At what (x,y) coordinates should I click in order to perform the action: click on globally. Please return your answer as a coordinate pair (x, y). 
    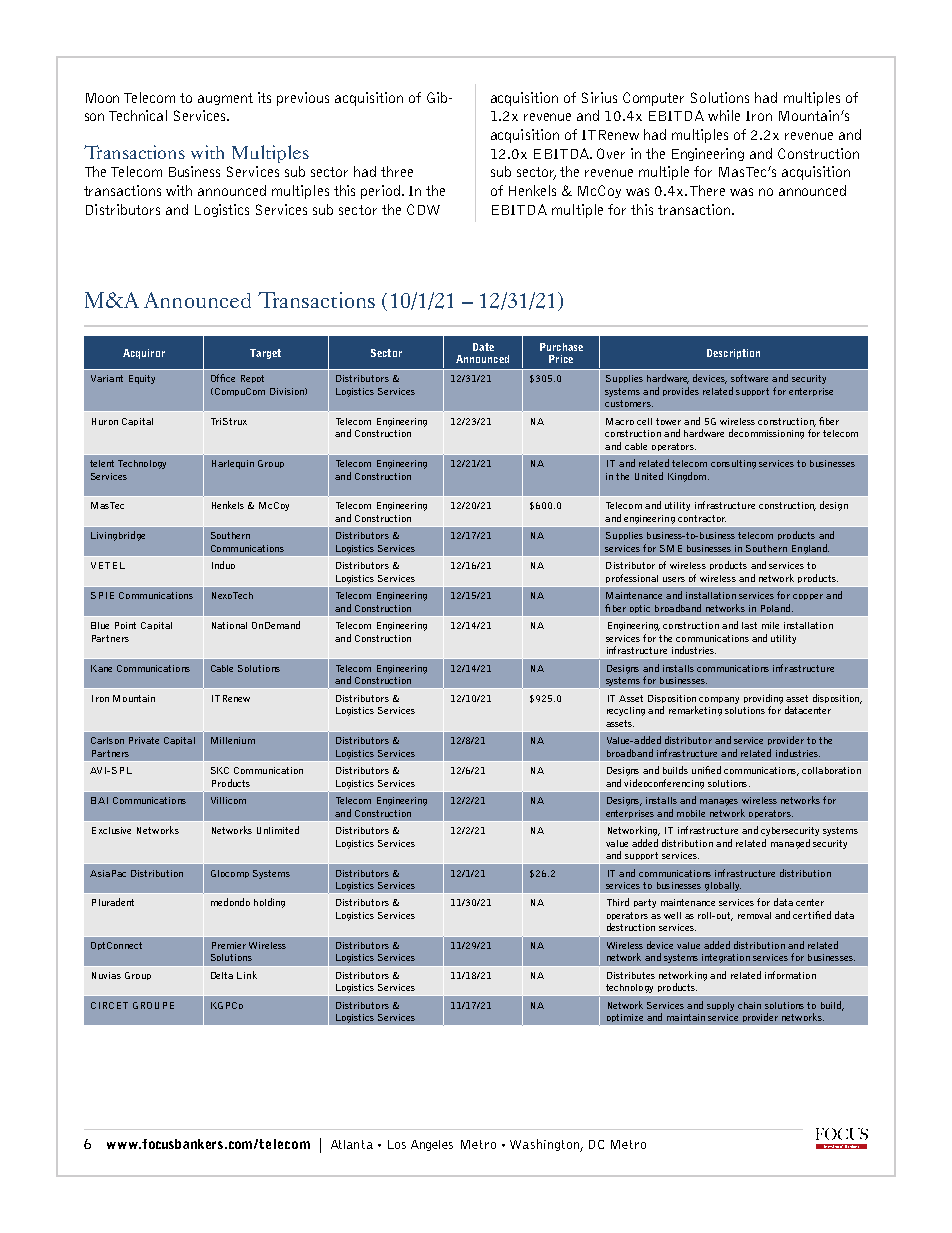
    Looking at the image, I should click on (723, 886).
